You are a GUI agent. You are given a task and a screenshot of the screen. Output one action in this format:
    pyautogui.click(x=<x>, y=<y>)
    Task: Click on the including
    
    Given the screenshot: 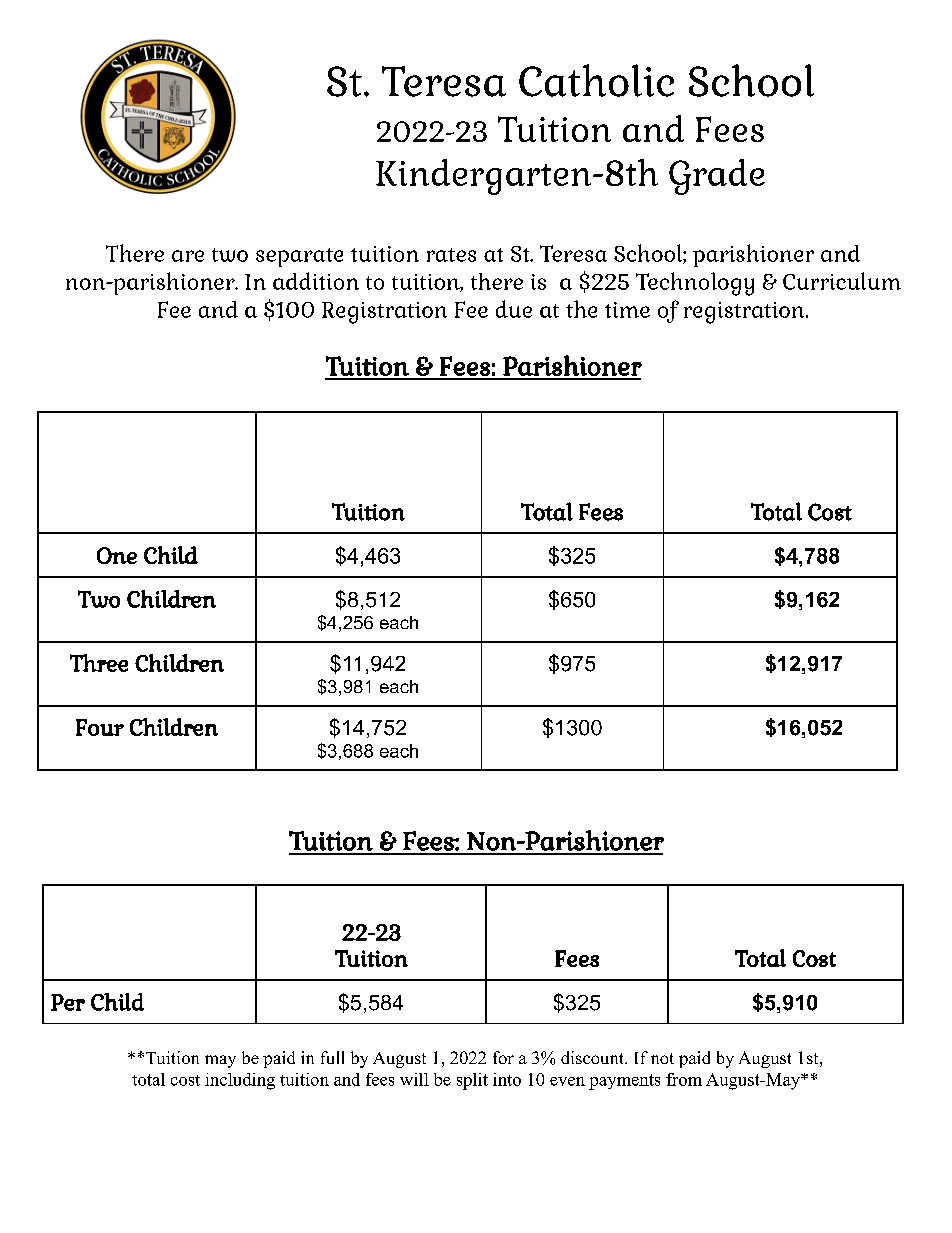 What is the action you would take?
    pyautogui.click(x=240, y=1081)
